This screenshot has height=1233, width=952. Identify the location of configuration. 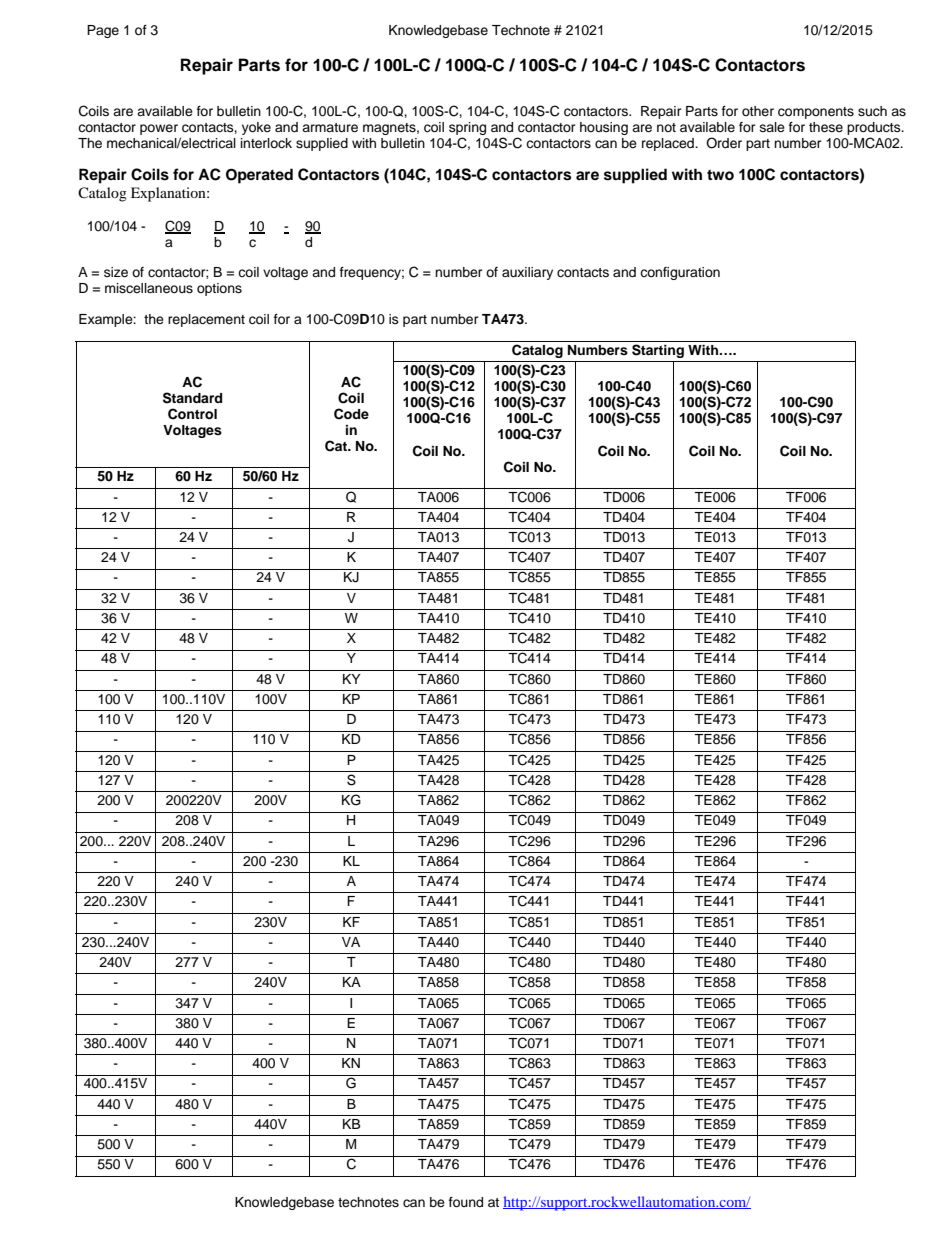
(680, 273).
